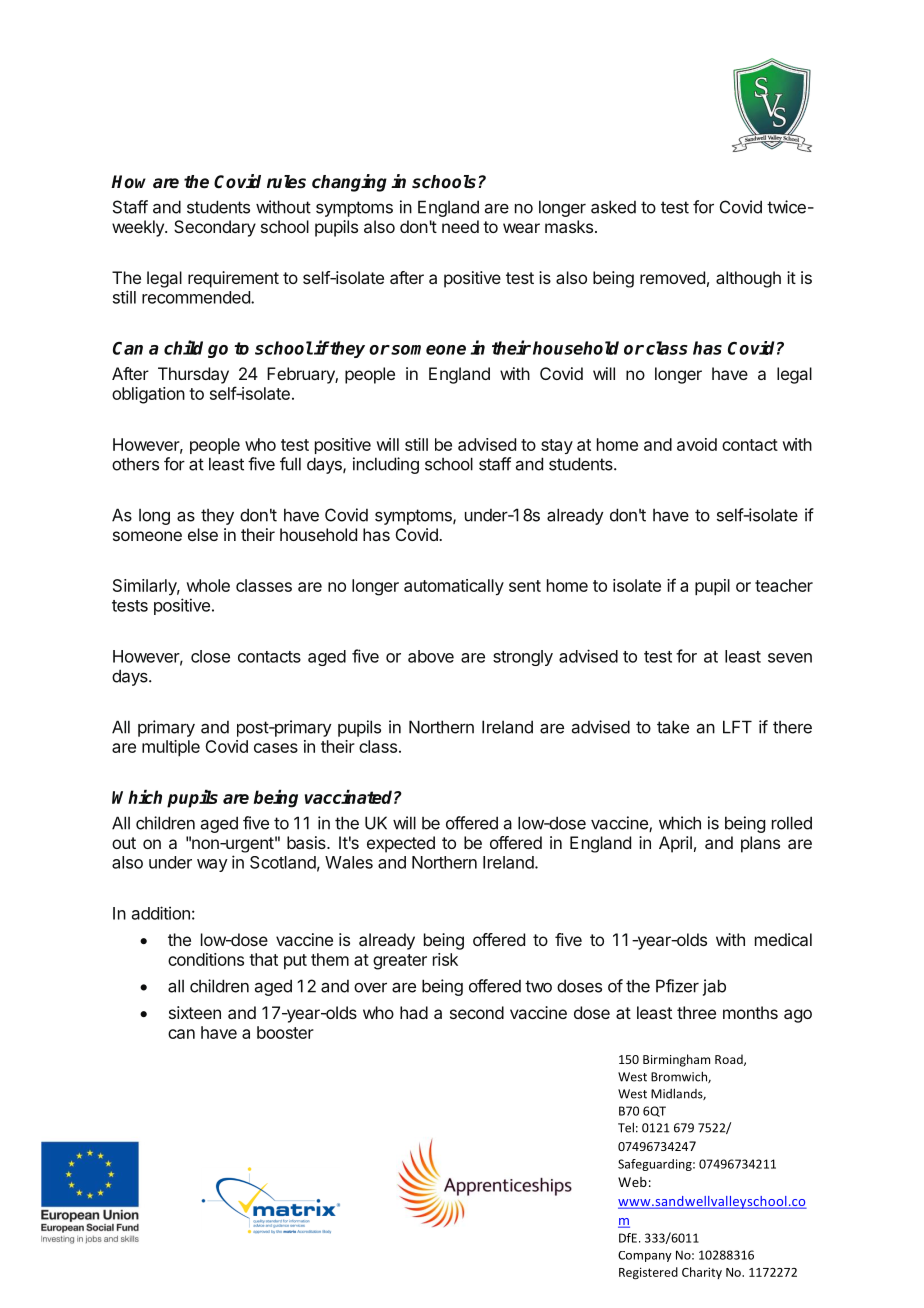  What do you see at coordinates (460, 226) in the page?
I see `need` at bounding box center [460, 226].
